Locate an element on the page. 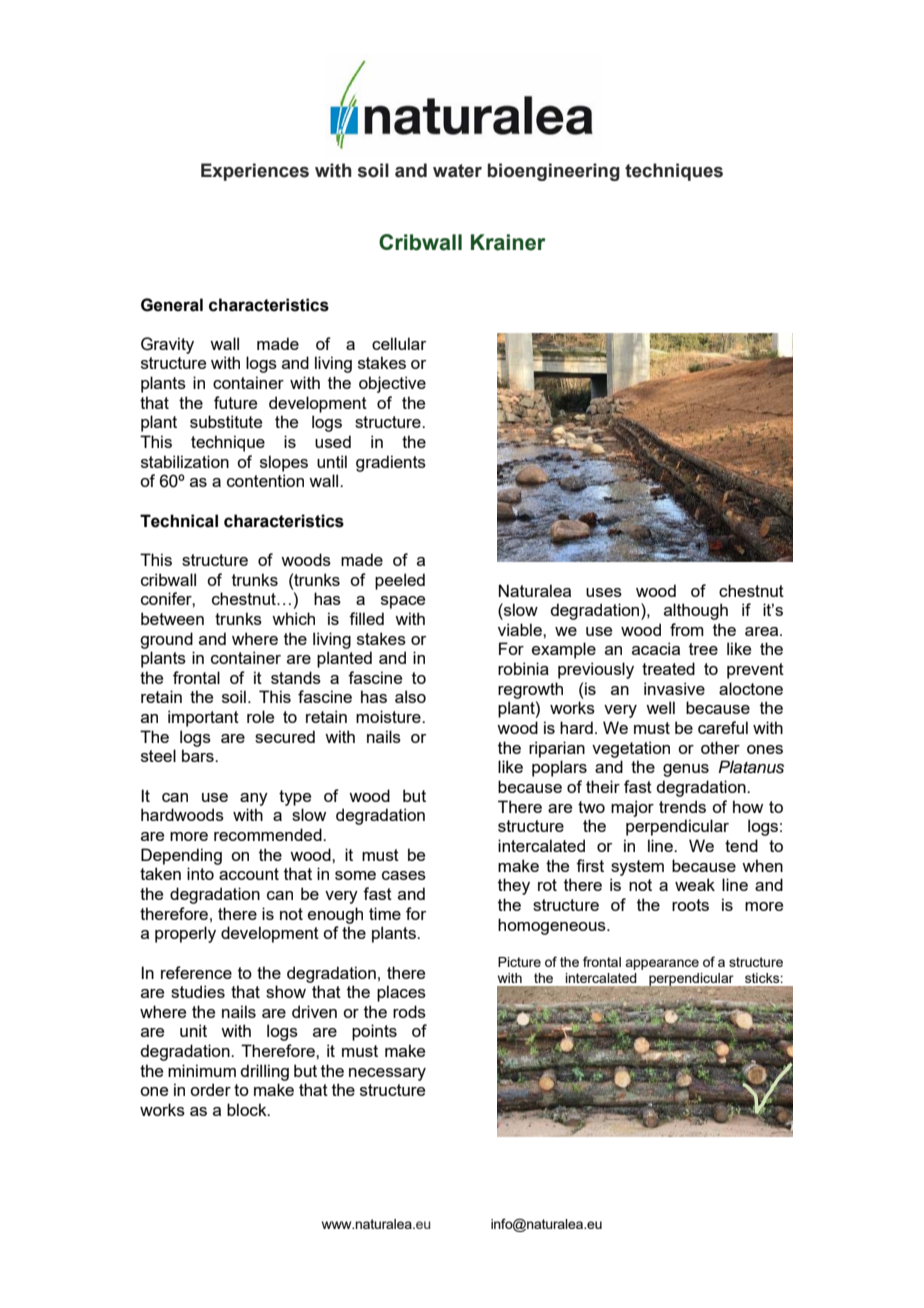 This document has height=1308, width=924. uses is located at coordinates (604, 592).
